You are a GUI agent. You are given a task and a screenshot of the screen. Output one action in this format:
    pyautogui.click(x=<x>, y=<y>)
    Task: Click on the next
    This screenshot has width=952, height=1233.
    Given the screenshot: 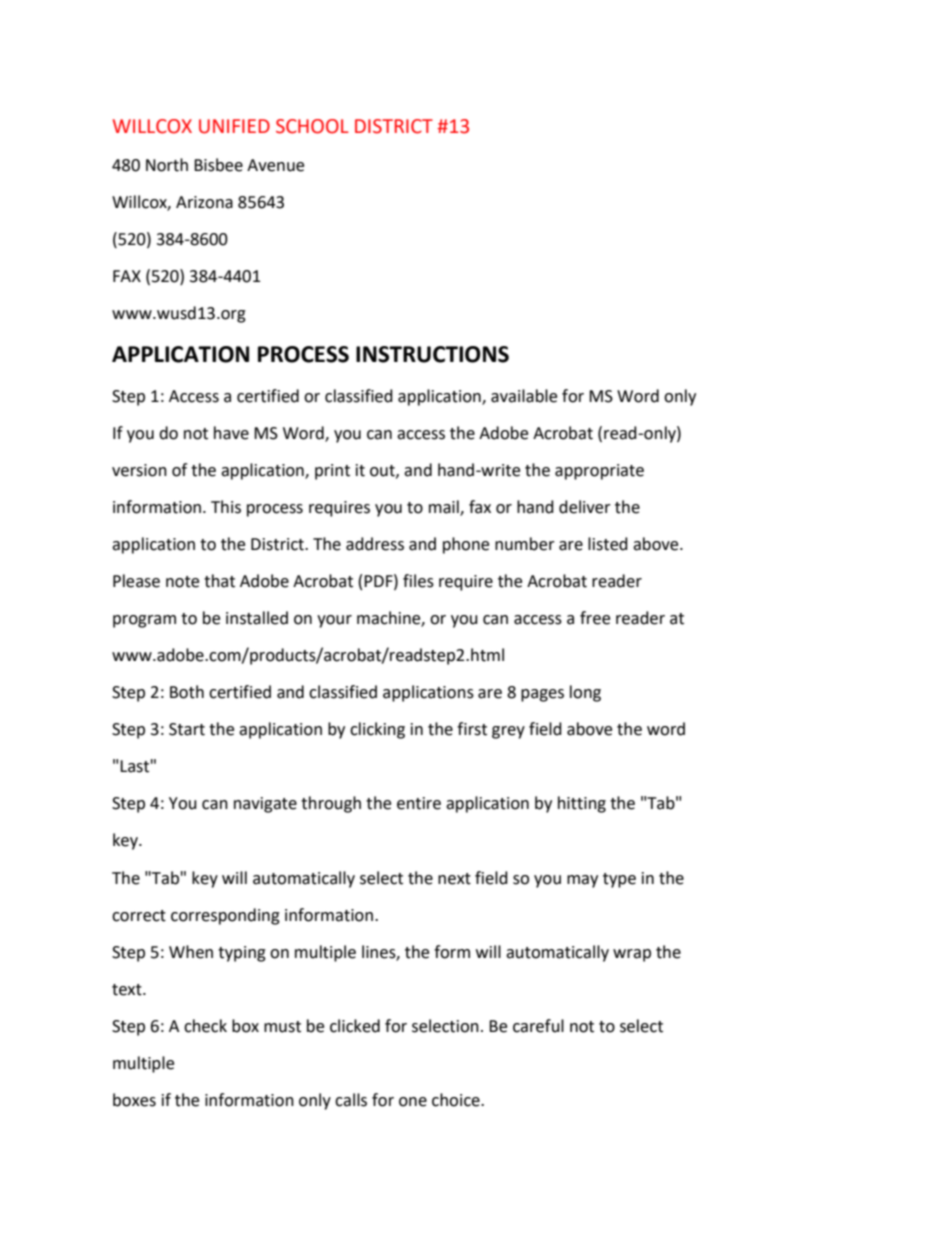 What is the action you would take?
    pyautogui.click(x=454, y=879)
